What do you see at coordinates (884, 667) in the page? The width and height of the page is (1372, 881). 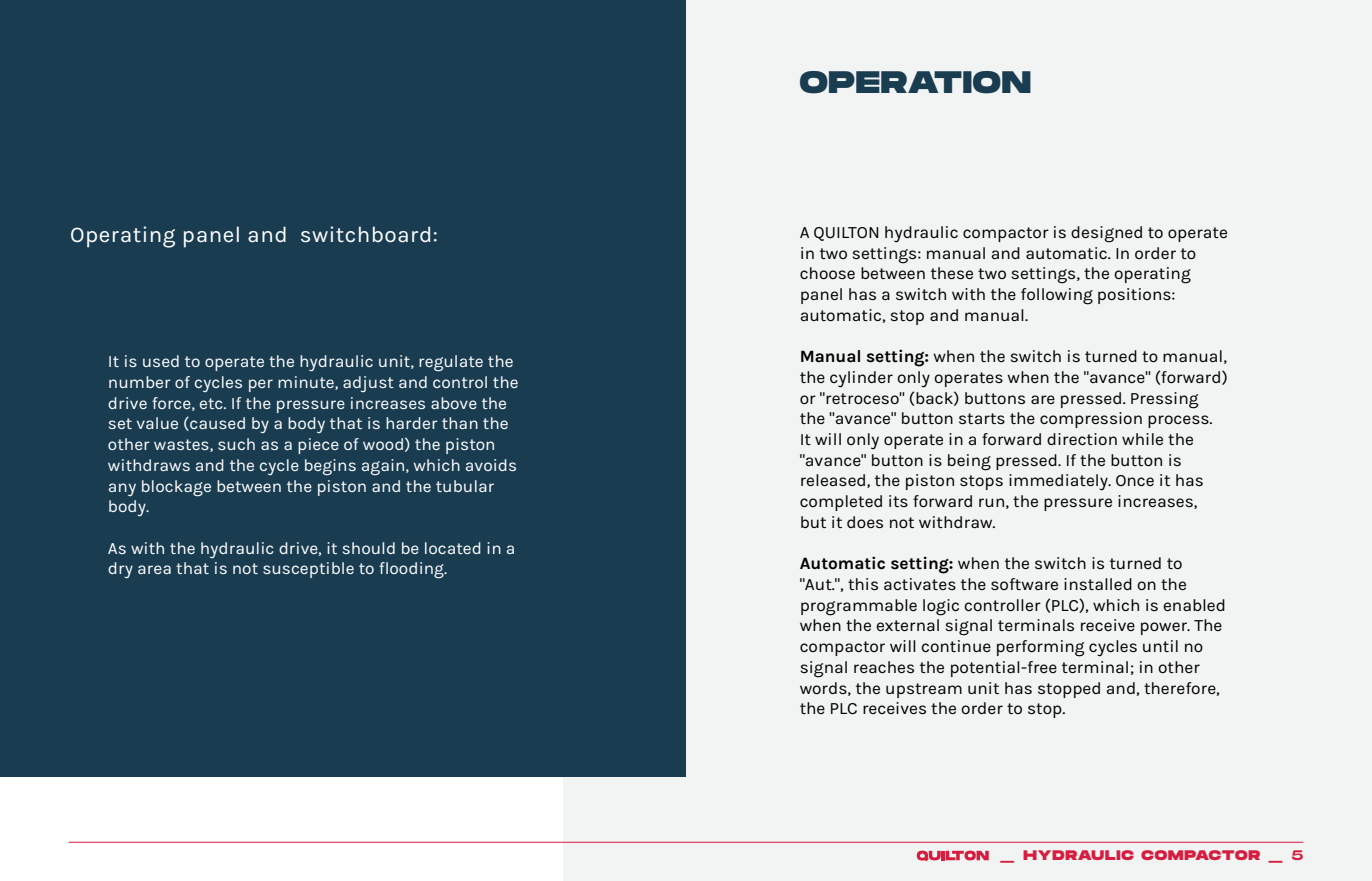 I see `reaches` at bounding box center [884, 667].
